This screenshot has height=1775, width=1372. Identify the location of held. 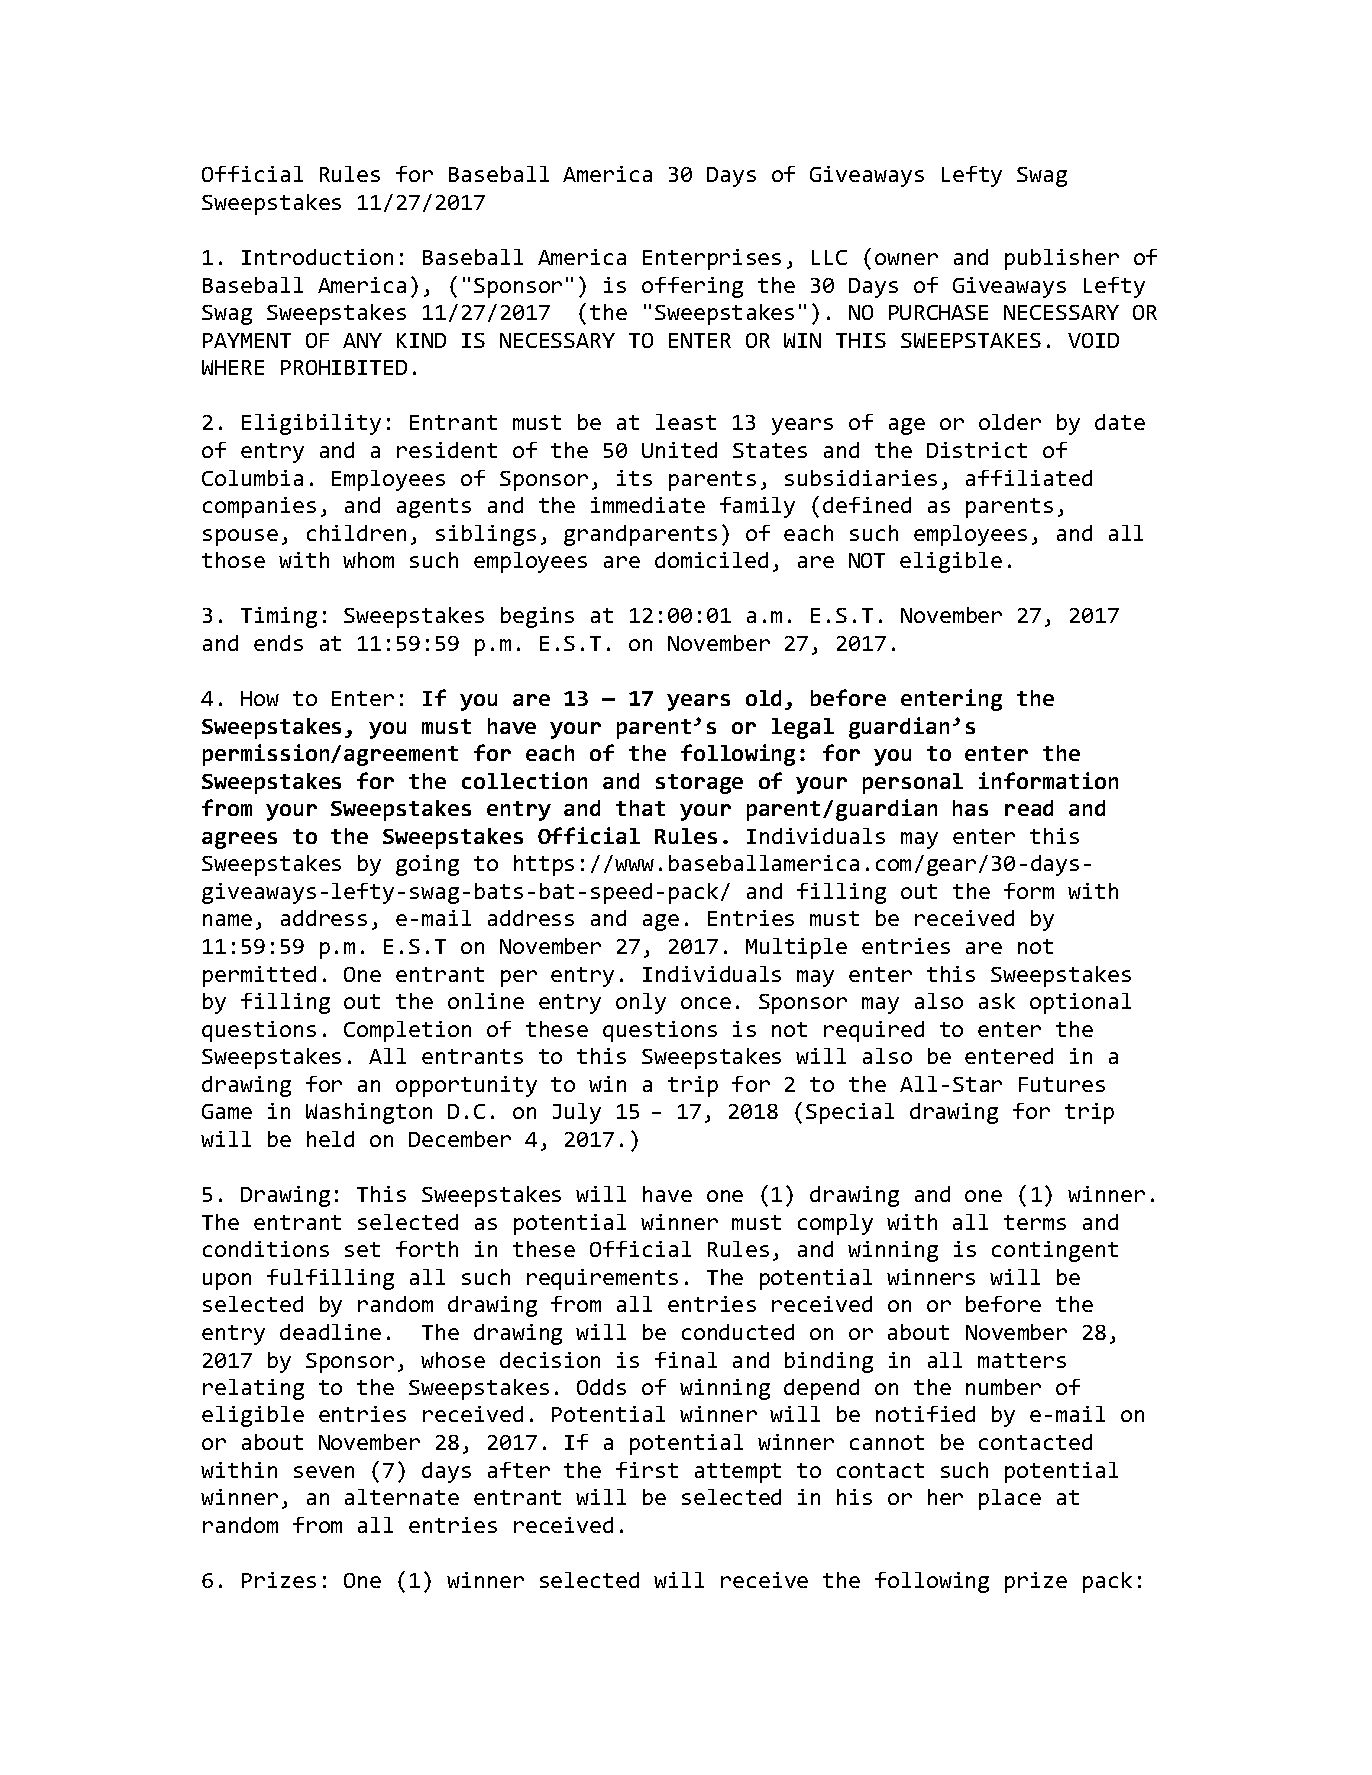
(330, 1139).
